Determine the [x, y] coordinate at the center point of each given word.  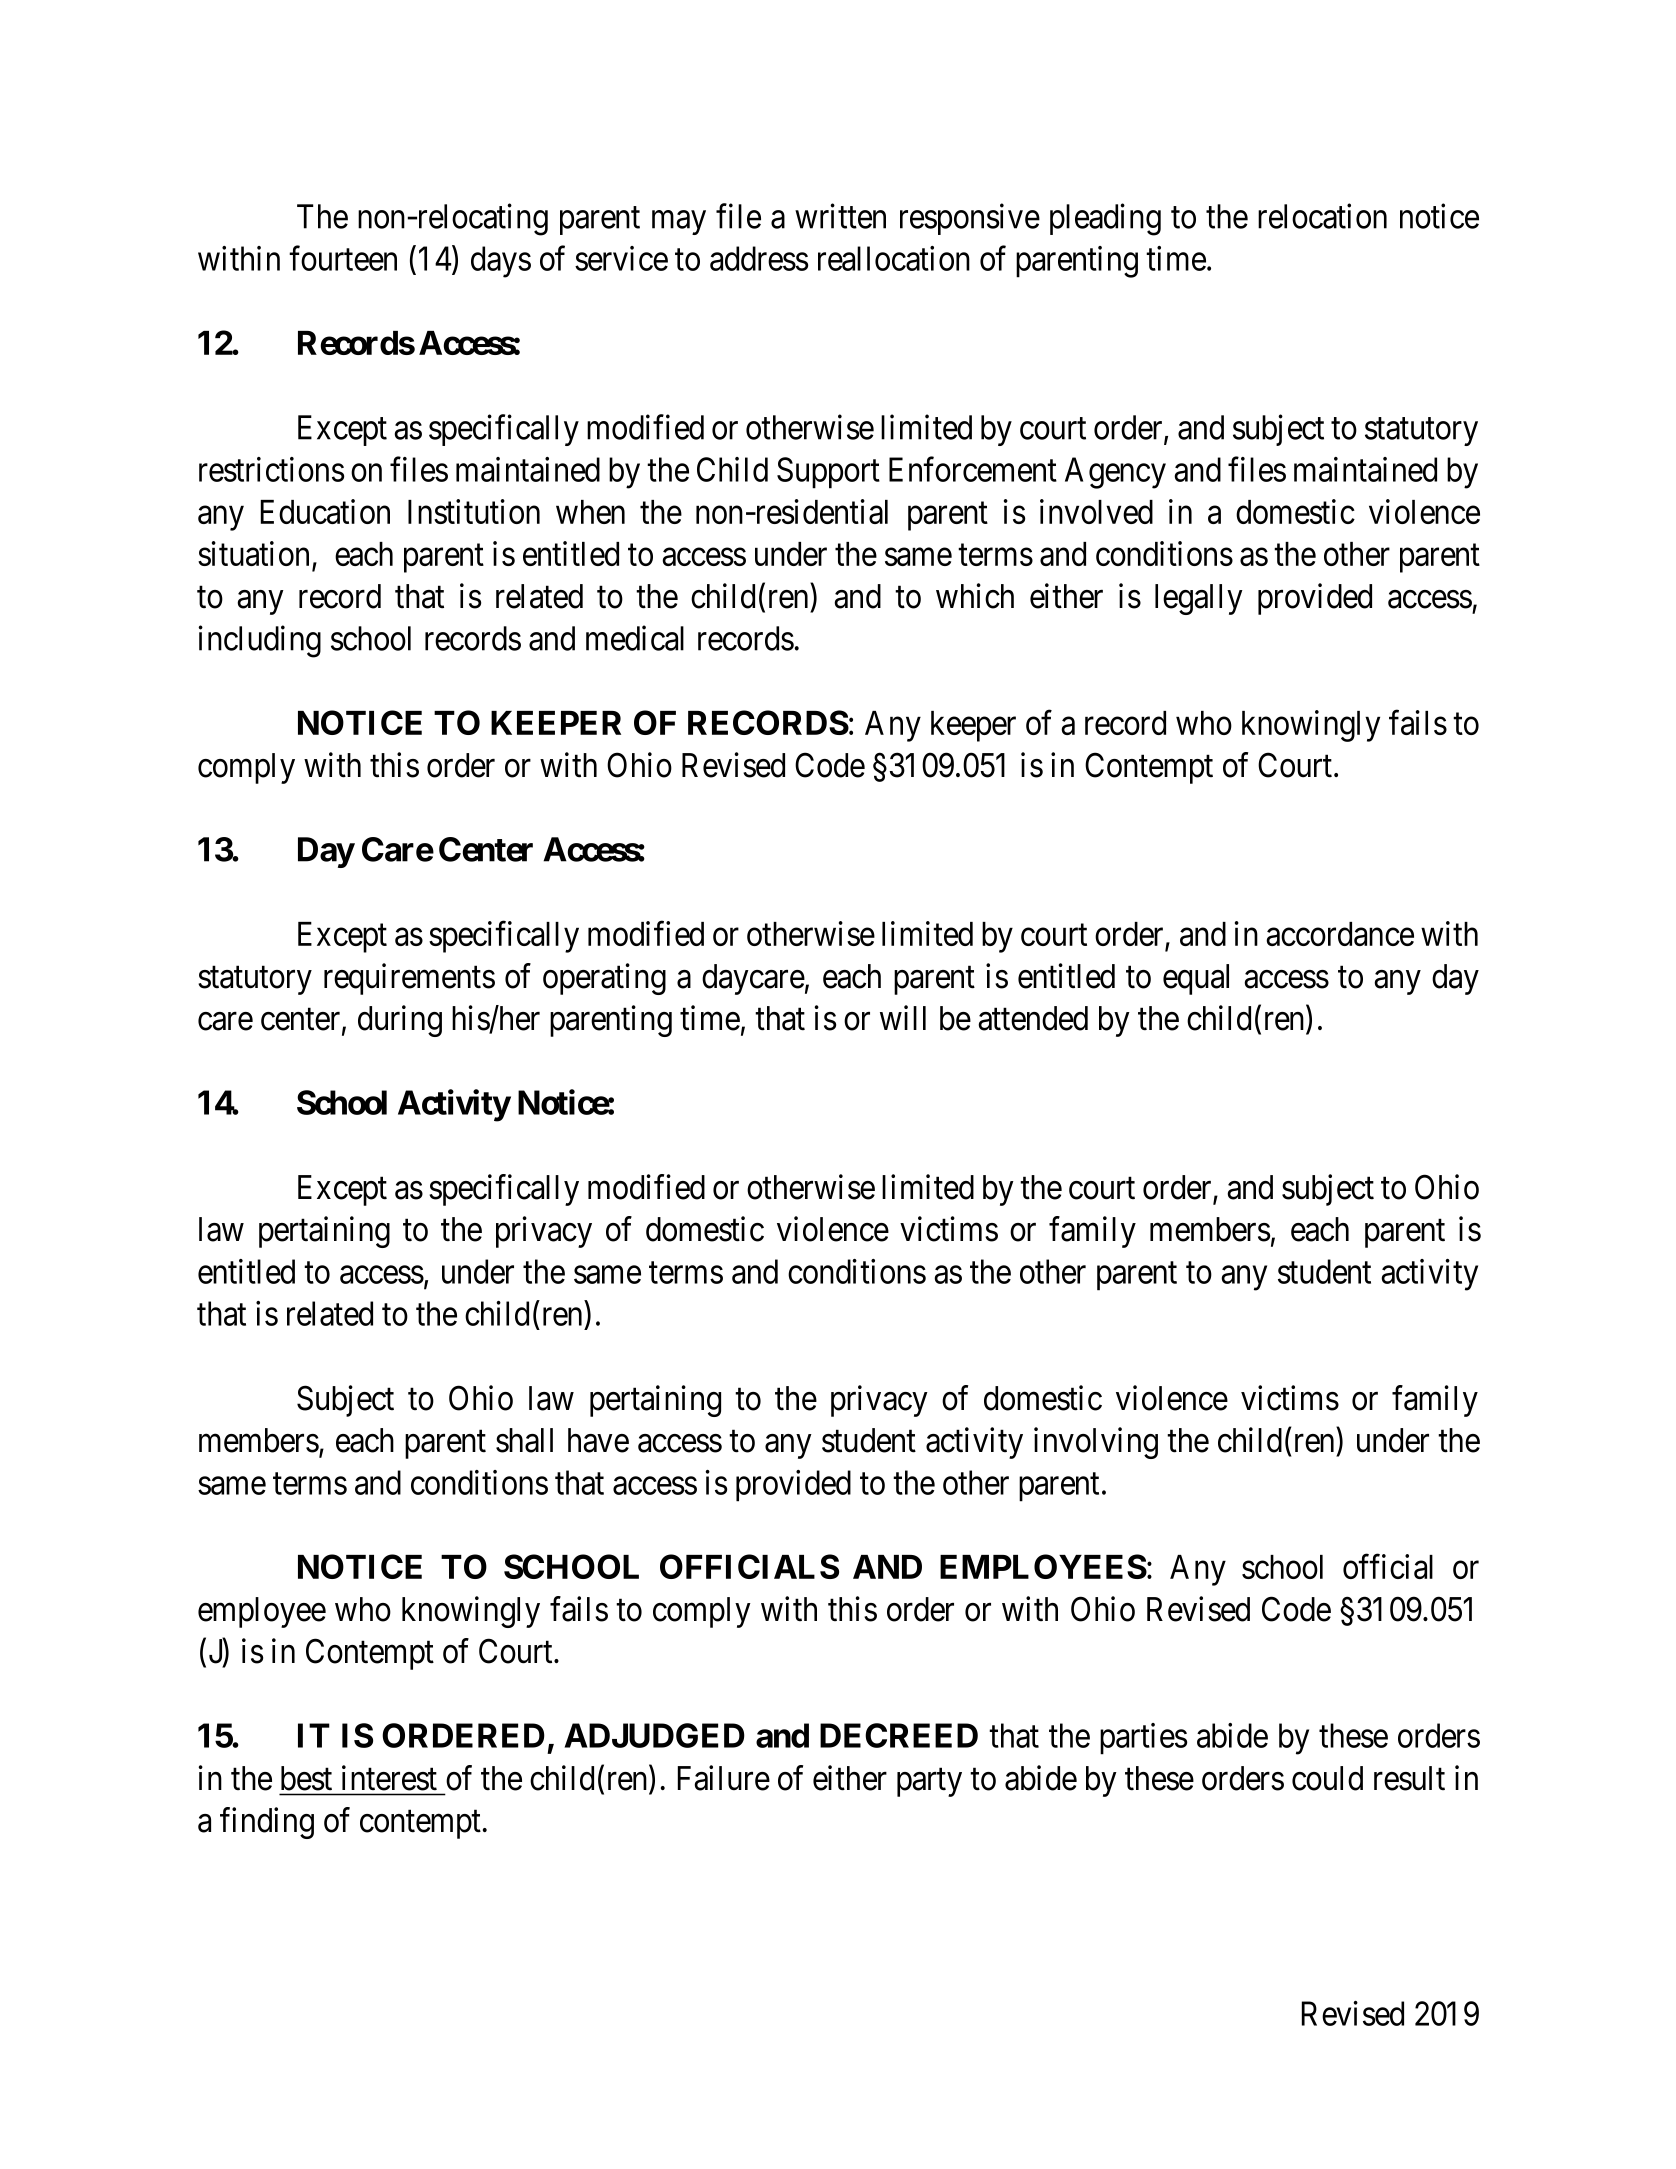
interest [389, 1778]
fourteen [343, 258]
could [1327, 1778]
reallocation [894, 258]
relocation [1322, 216]
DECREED [899, 1735]
